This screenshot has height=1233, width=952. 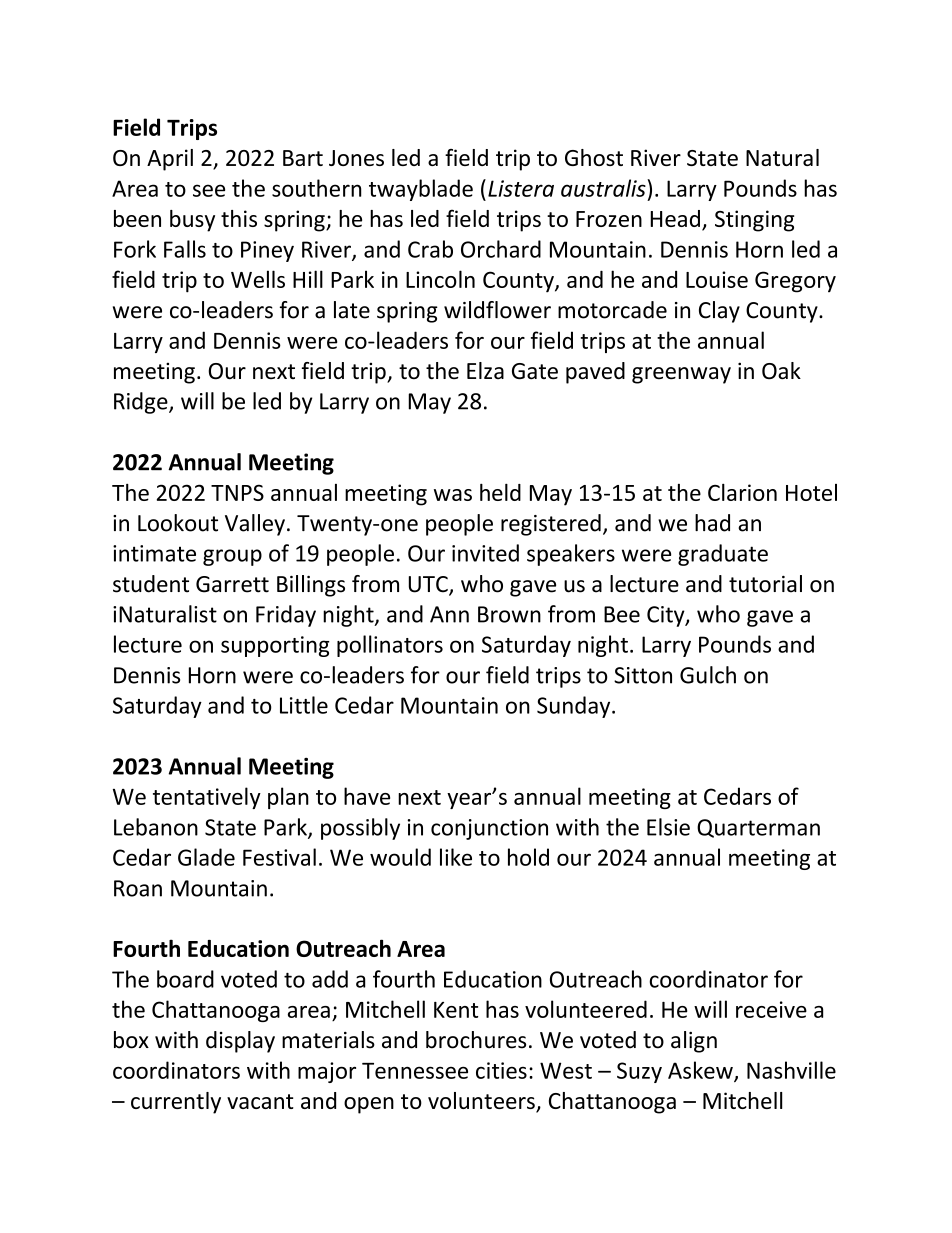 What do you see at coordinates (176, 1103) in the screenshot?
I see `currently` at bounding box center [176, 1103].
